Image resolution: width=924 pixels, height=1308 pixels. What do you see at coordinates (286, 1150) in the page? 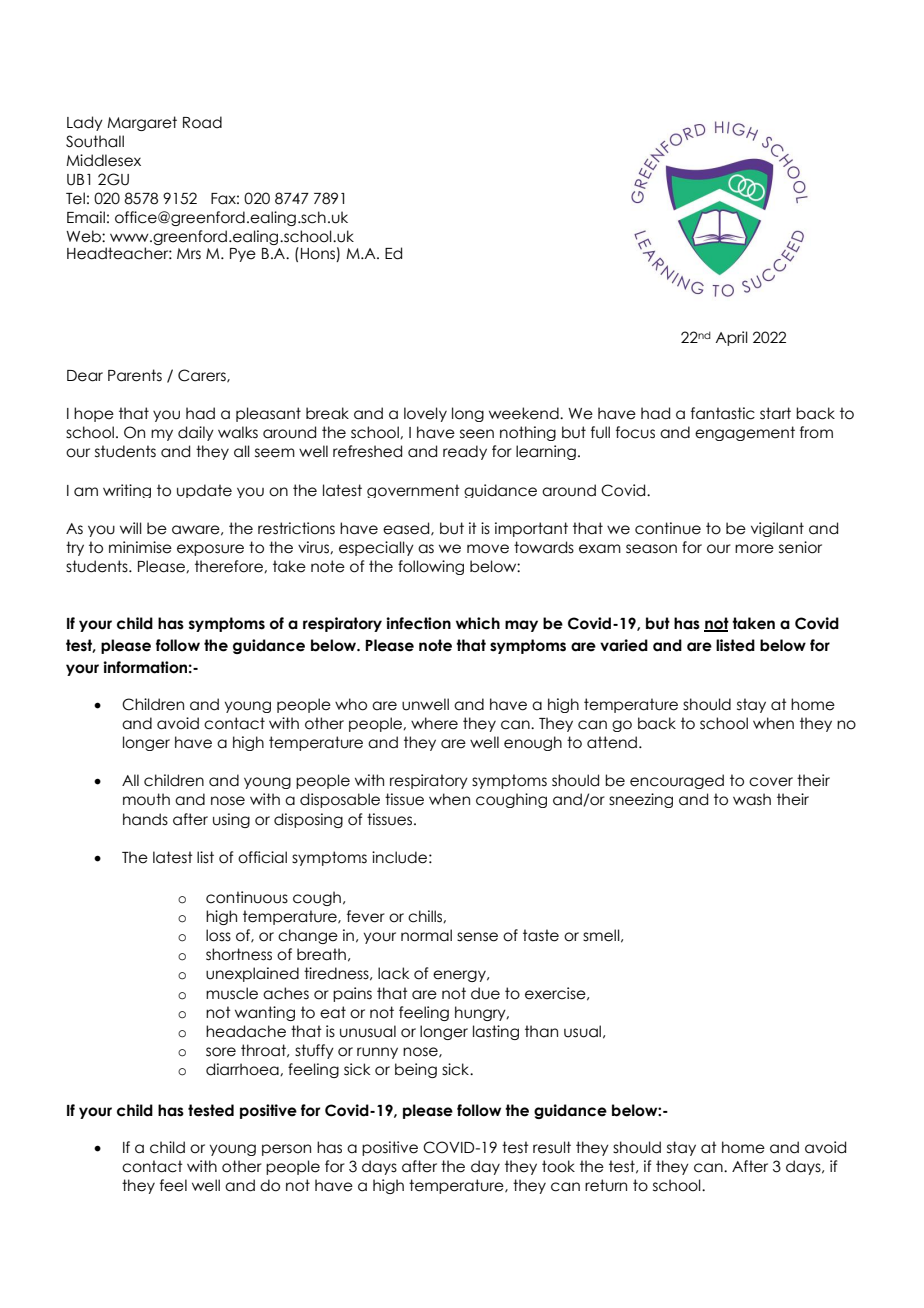
I see `person` at bounding box center [286, 1150].
